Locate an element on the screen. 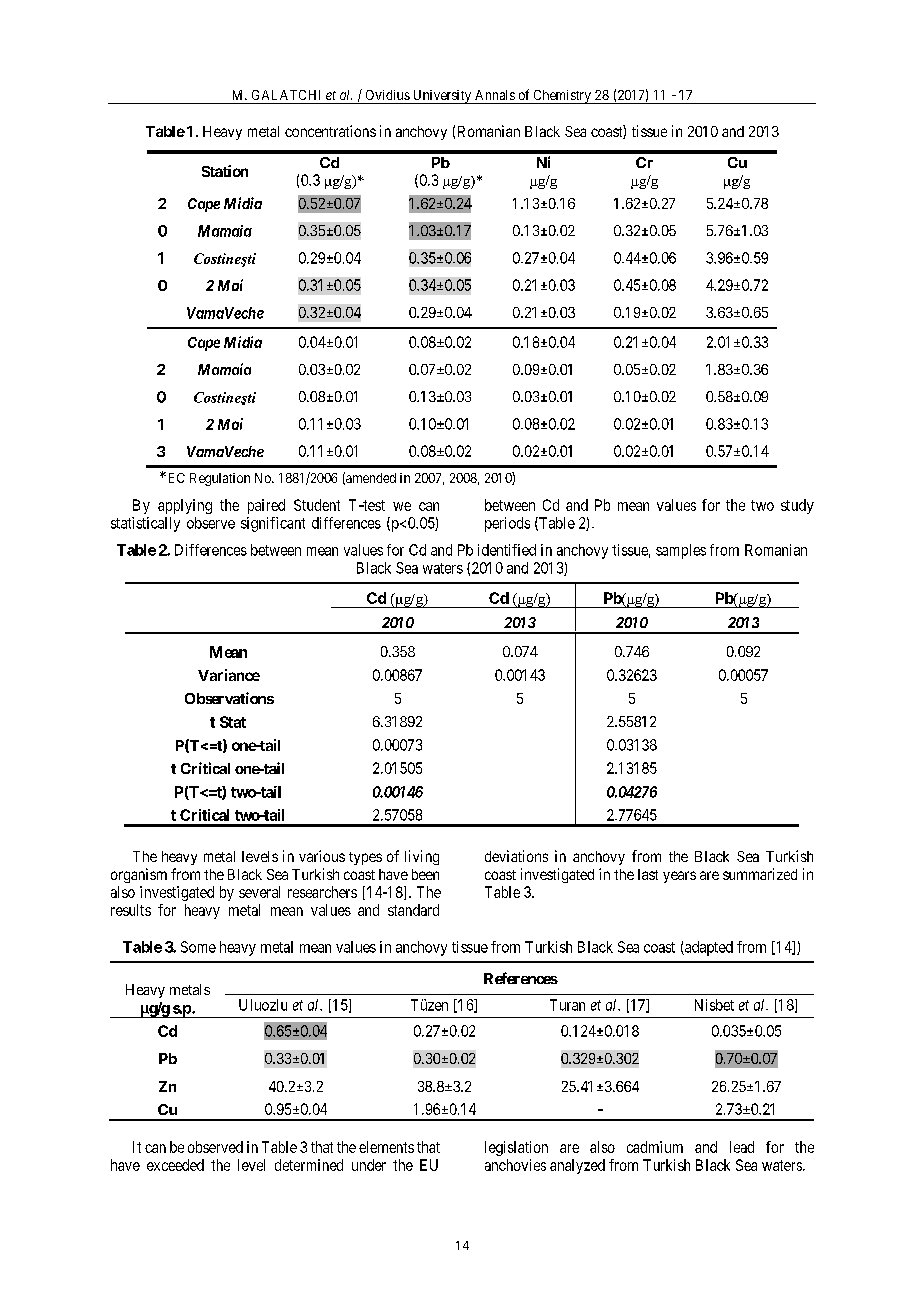  Regulation is located at coordinates (220, 479).
